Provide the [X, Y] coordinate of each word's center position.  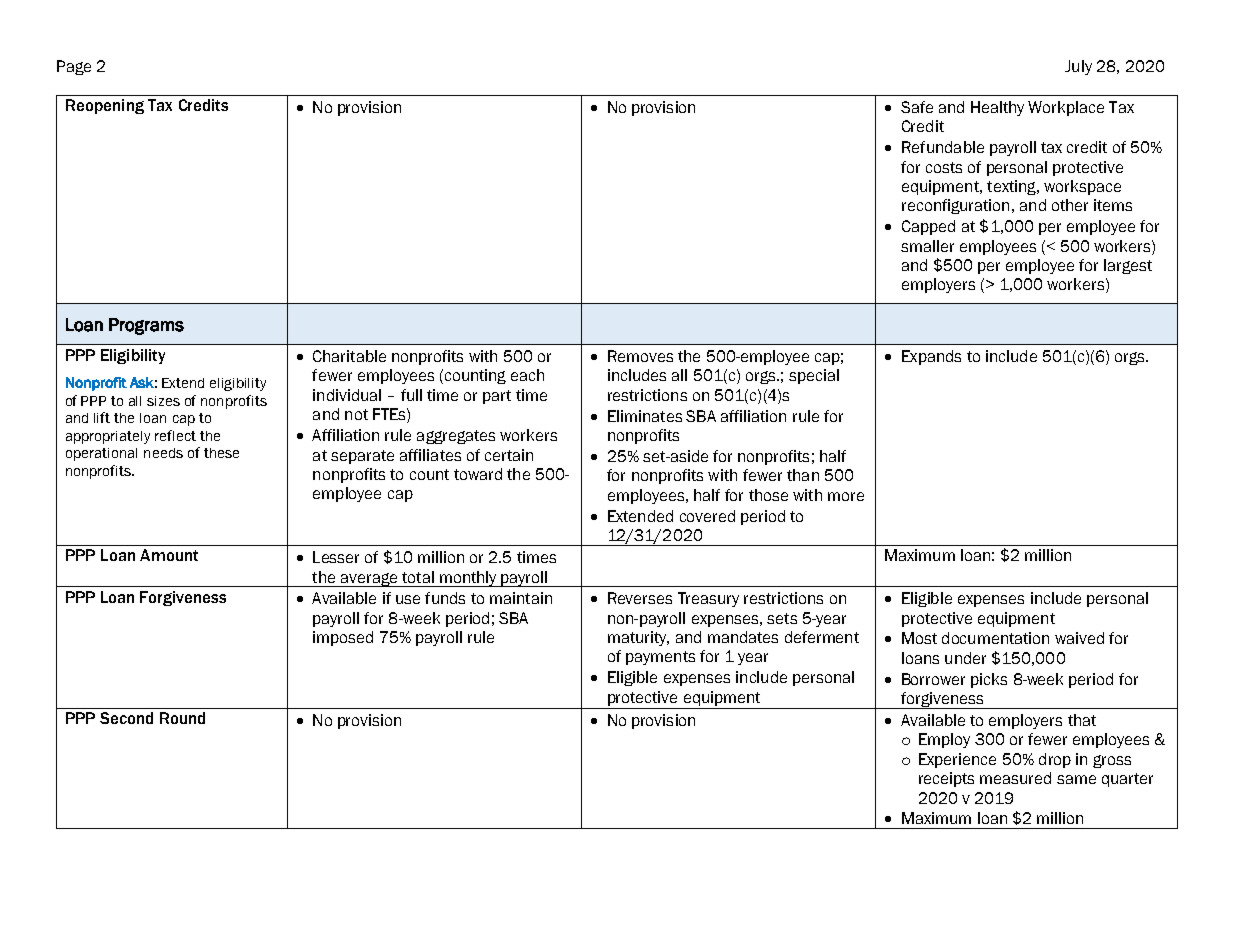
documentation [995, 638]
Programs [146, 326]
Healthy [997, 108]
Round [182, 718]
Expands [931, 357]
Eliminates [645, 416]
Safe [917, 107]
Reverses [640, 598]
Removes [640, 356]
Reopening [105, 106]
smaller [927, 246]
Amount [169, 555]
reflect [175, 435]
